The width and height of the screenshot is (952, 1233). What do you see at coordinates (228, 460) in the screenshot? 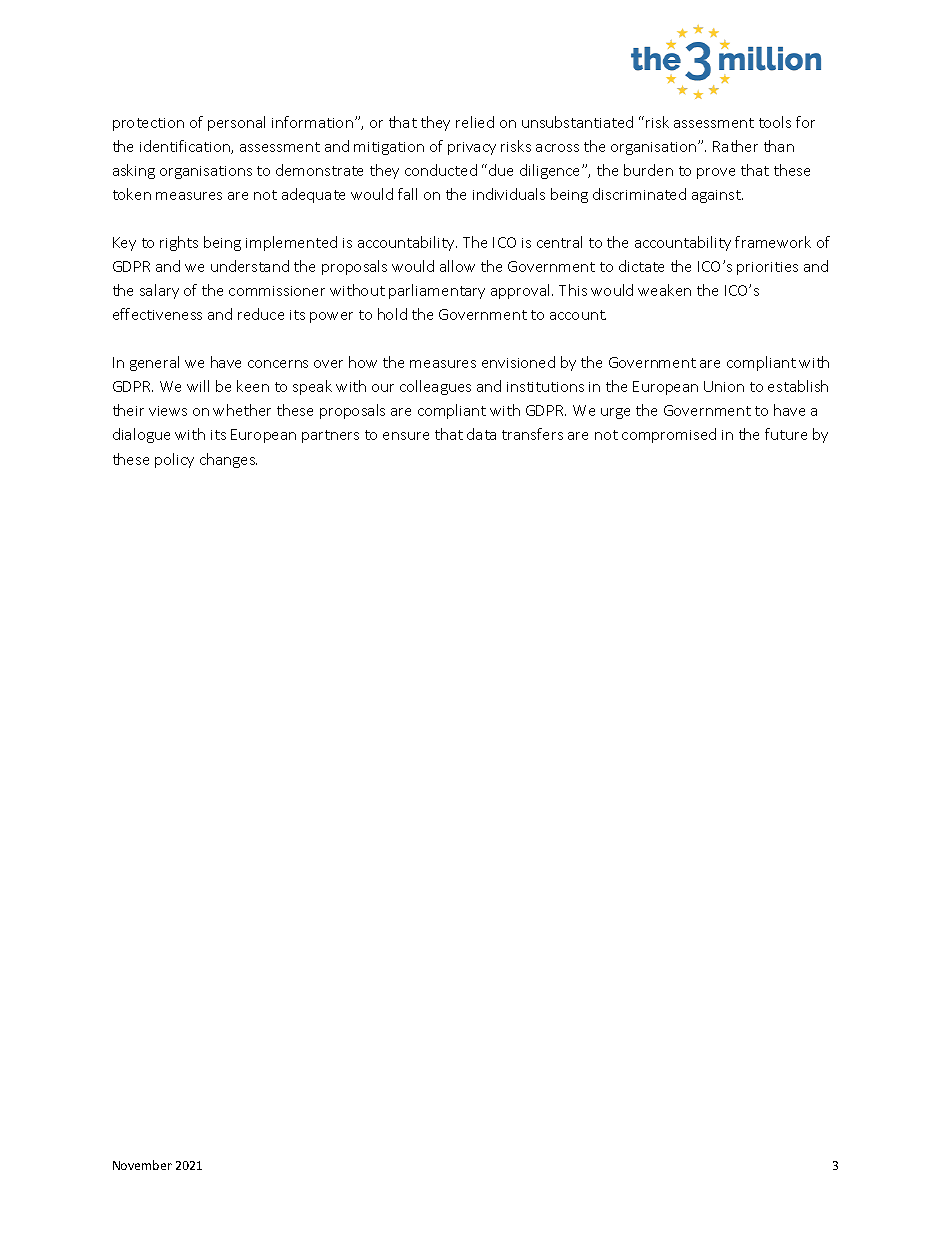
I see `changes` at bounding box center [228, 460].
